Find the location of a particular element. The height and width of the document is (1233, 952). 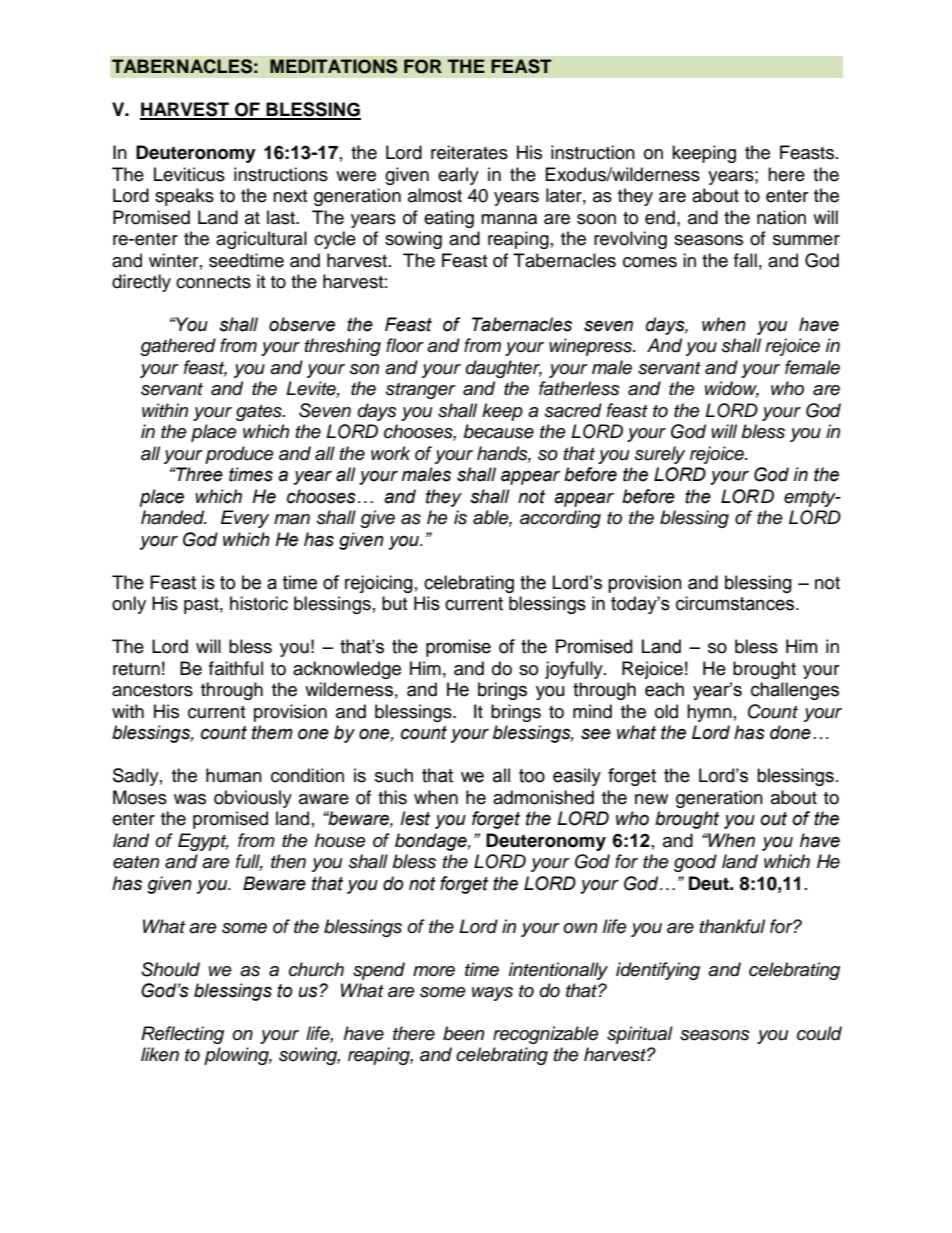

too is located at coordinates (532, 776).
